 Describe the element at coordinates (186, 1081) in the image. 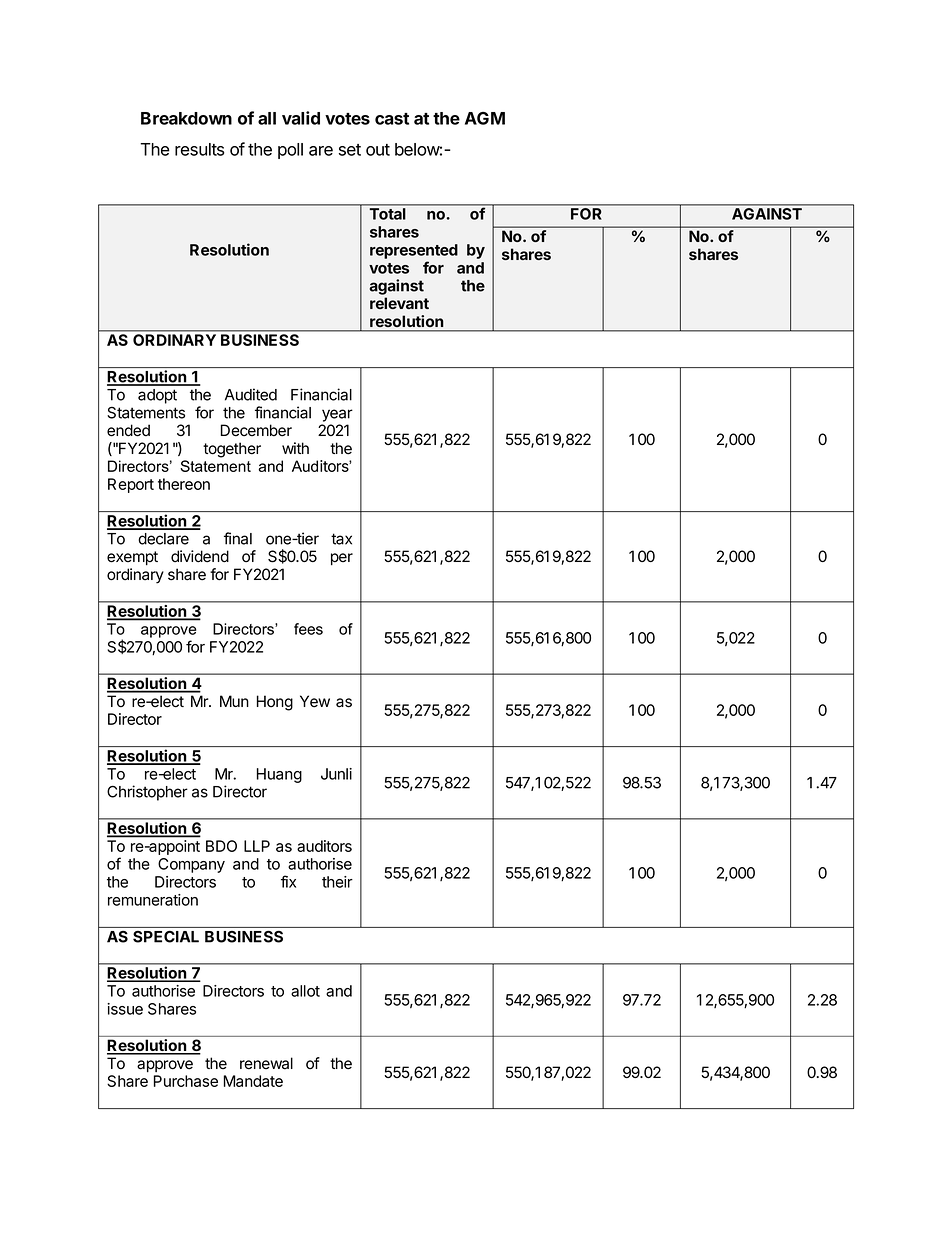

I see `Purchase` at that location.
